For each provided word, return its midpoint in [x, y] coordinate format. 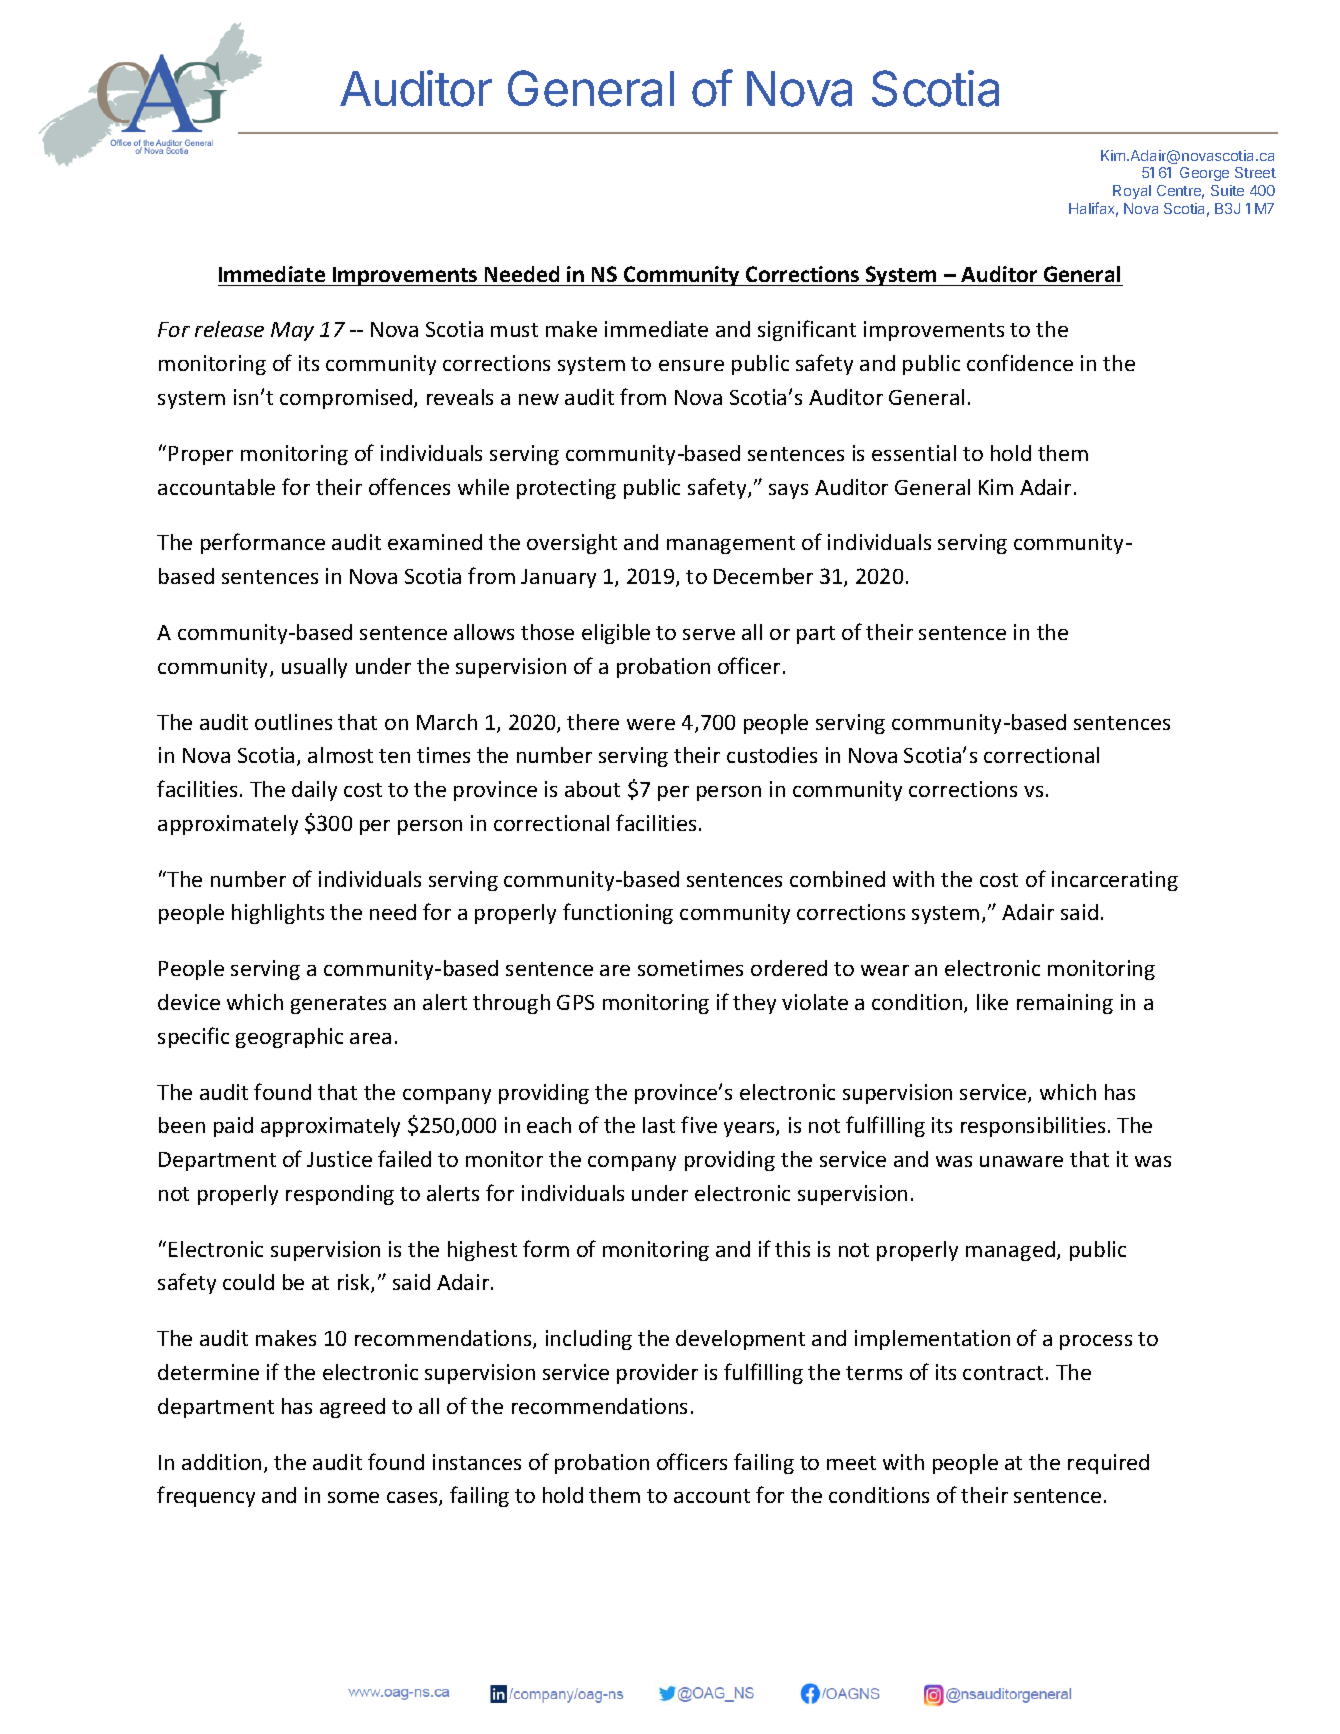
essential [914, 453]
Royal [1132, 192]
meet [851, 1463]
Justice [339, 1159]
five [699, 1124]
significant [807, 330]
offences [409, 486]
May [292, 331]
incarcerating [1115, 881]
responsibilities [1033, 1127]
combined [837, 879]
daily [314, 791]
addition [221, 1462]
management [731, 545]
